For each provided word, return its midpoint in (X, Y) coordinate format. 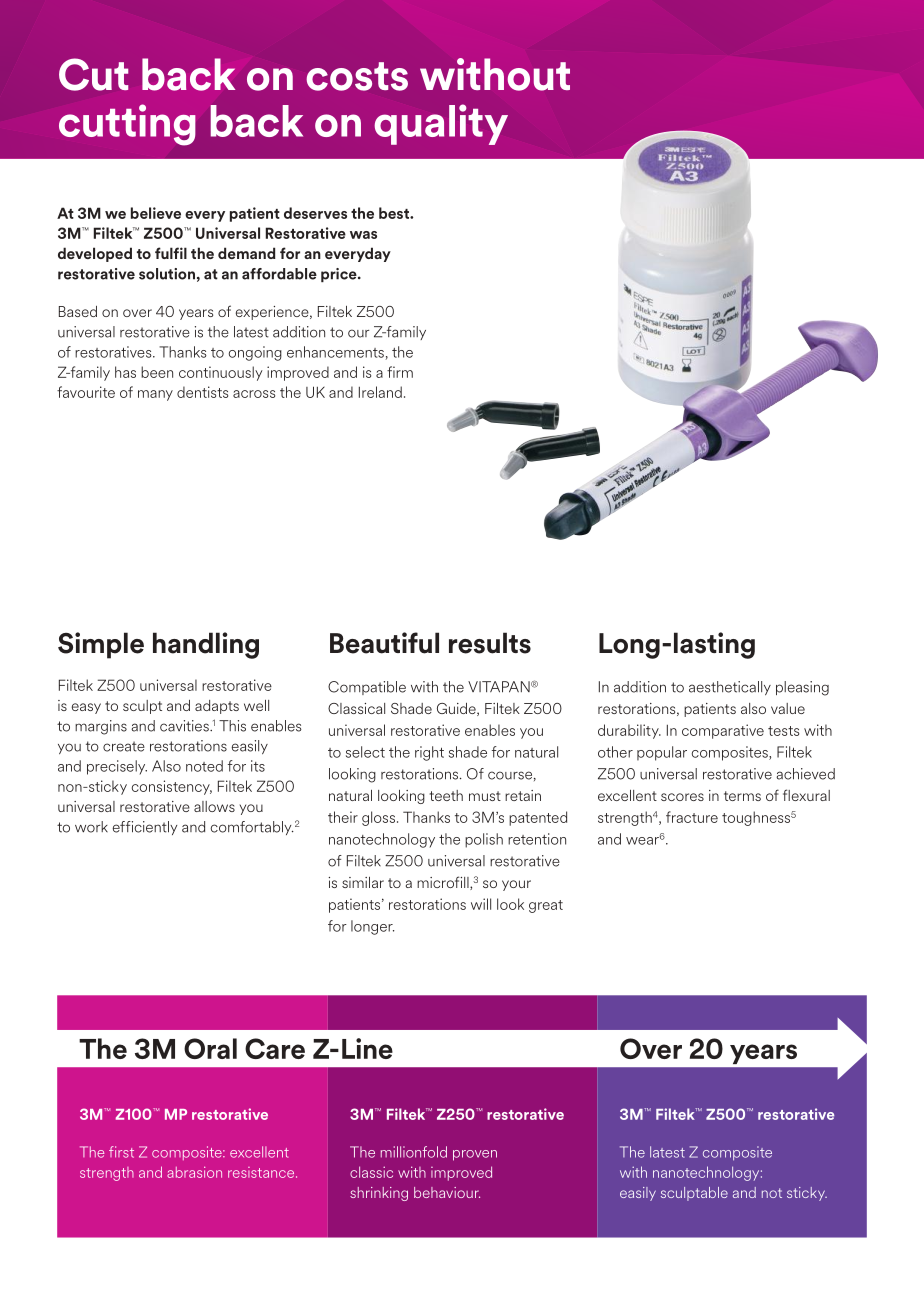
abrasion (194, 1172)
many (155, 395)
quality (441, 124)
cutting (127, 124)
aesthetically (730, 688)
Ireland (380, 392)
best (395, 213)
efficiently (144, 828)
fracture (692, 817)
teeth (446, 795)
